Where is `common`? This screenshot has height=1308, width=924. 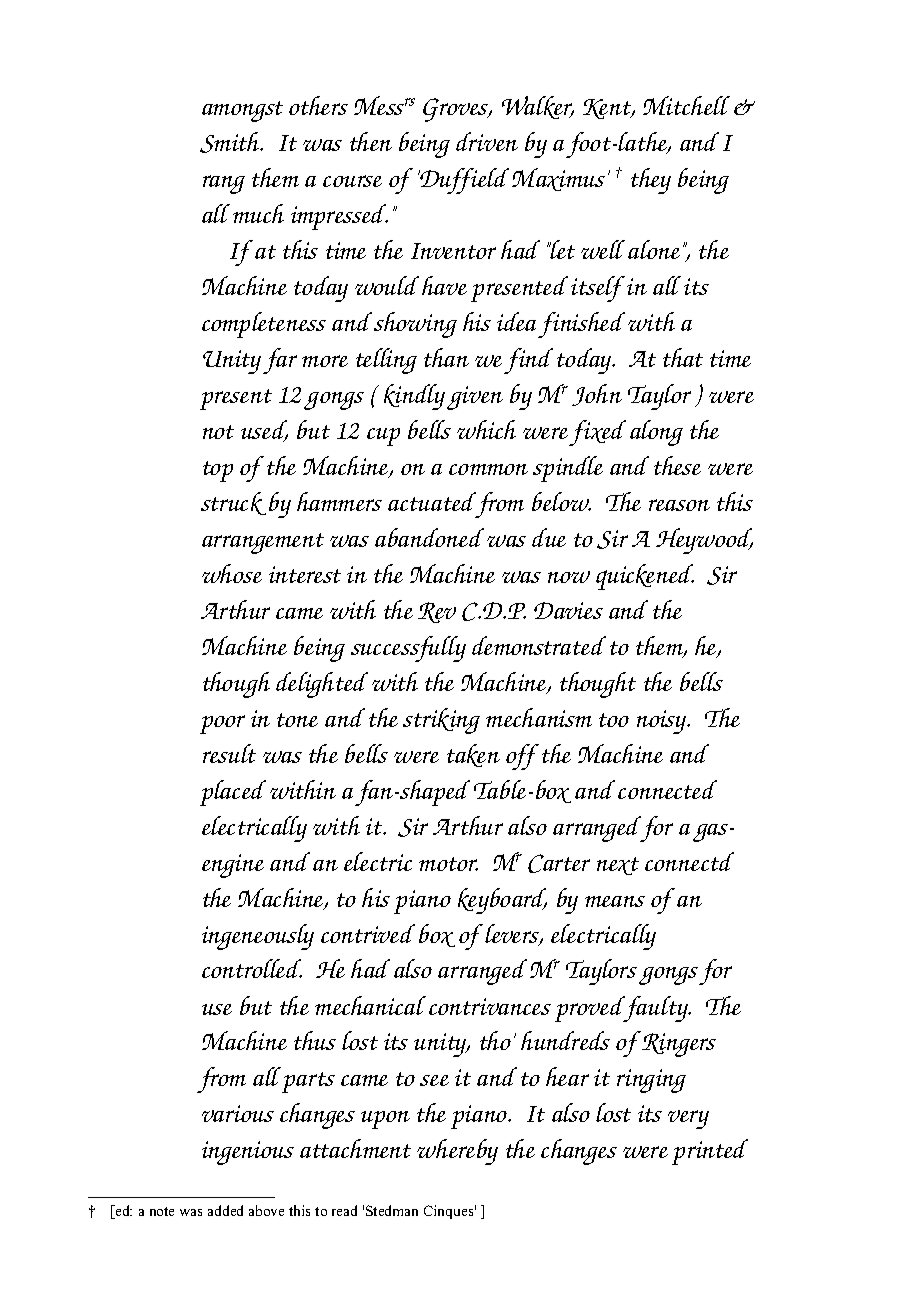
common is located at coordinates (488, 469).
